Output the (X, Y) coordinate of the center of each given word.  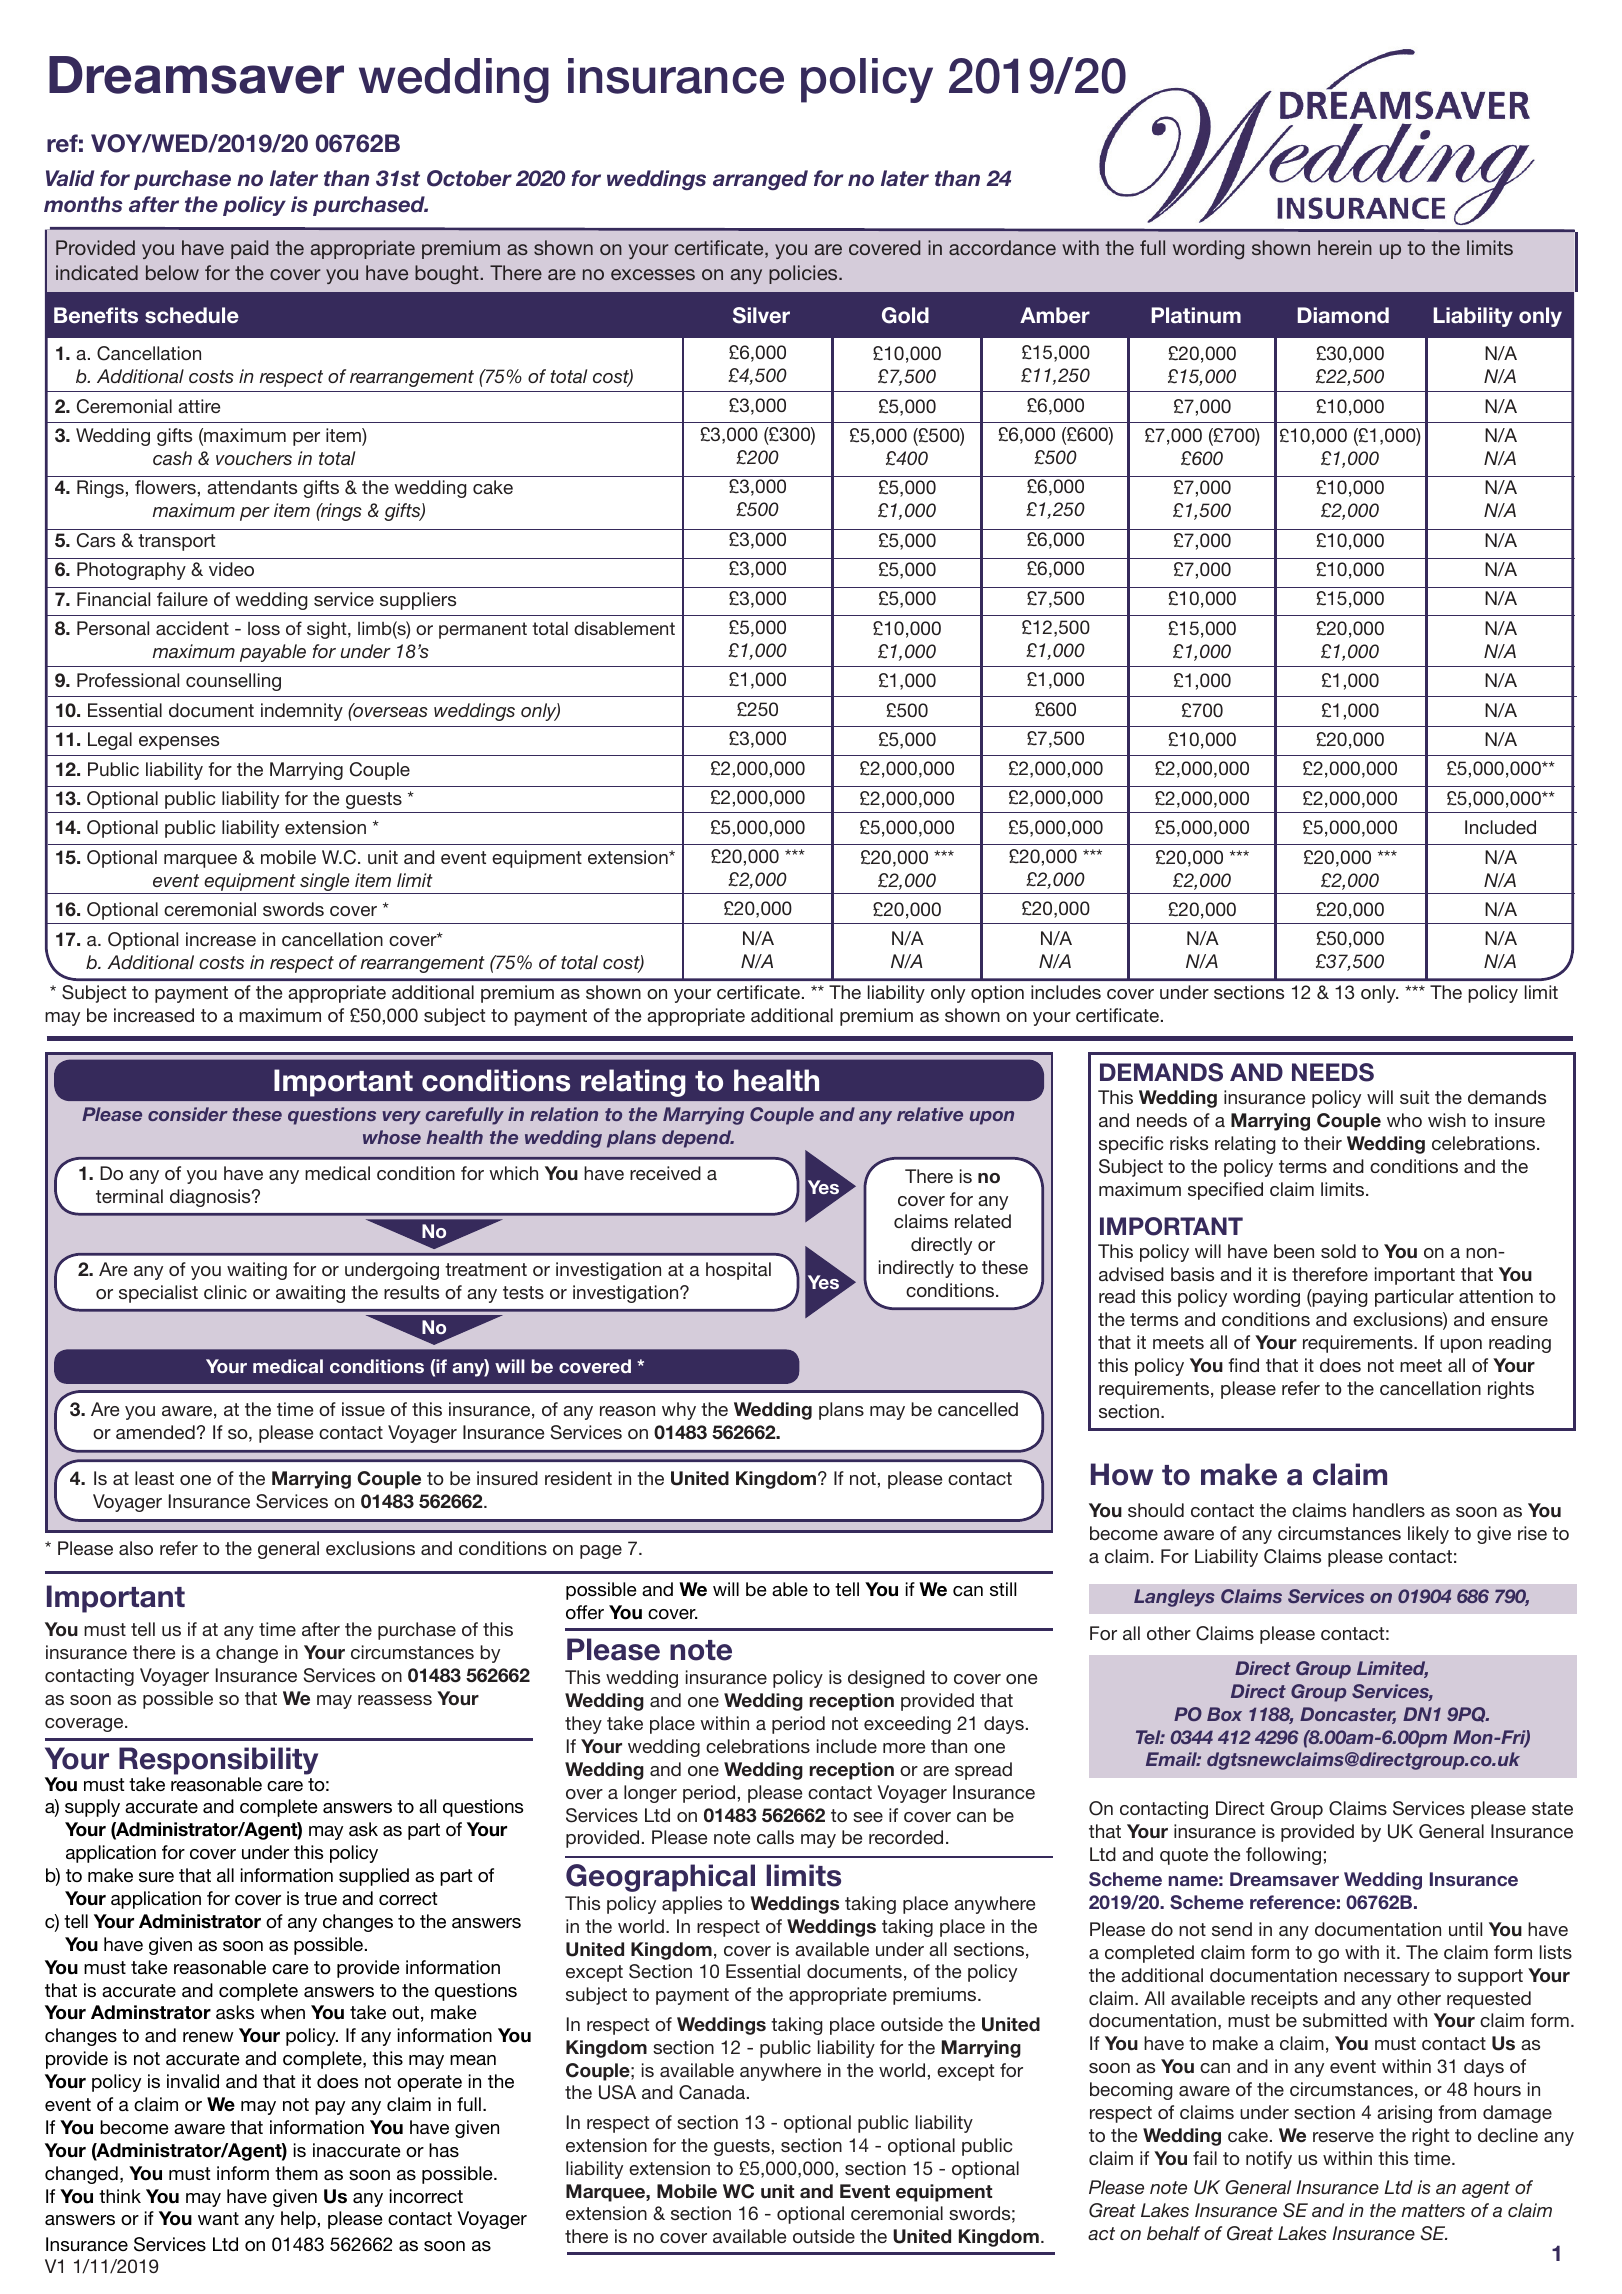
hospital (738, 1271)
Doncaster (1348, 1715)
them (296, 2173)
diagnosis (211, 1198)
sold (1338, 1251)
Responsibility (218, 1762)
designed (886, 1679)
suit (1414, 1097)
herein (1345, 247)
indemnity (302, 712)
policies (804, 274)
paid (249, 249)
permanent (483, 630)
